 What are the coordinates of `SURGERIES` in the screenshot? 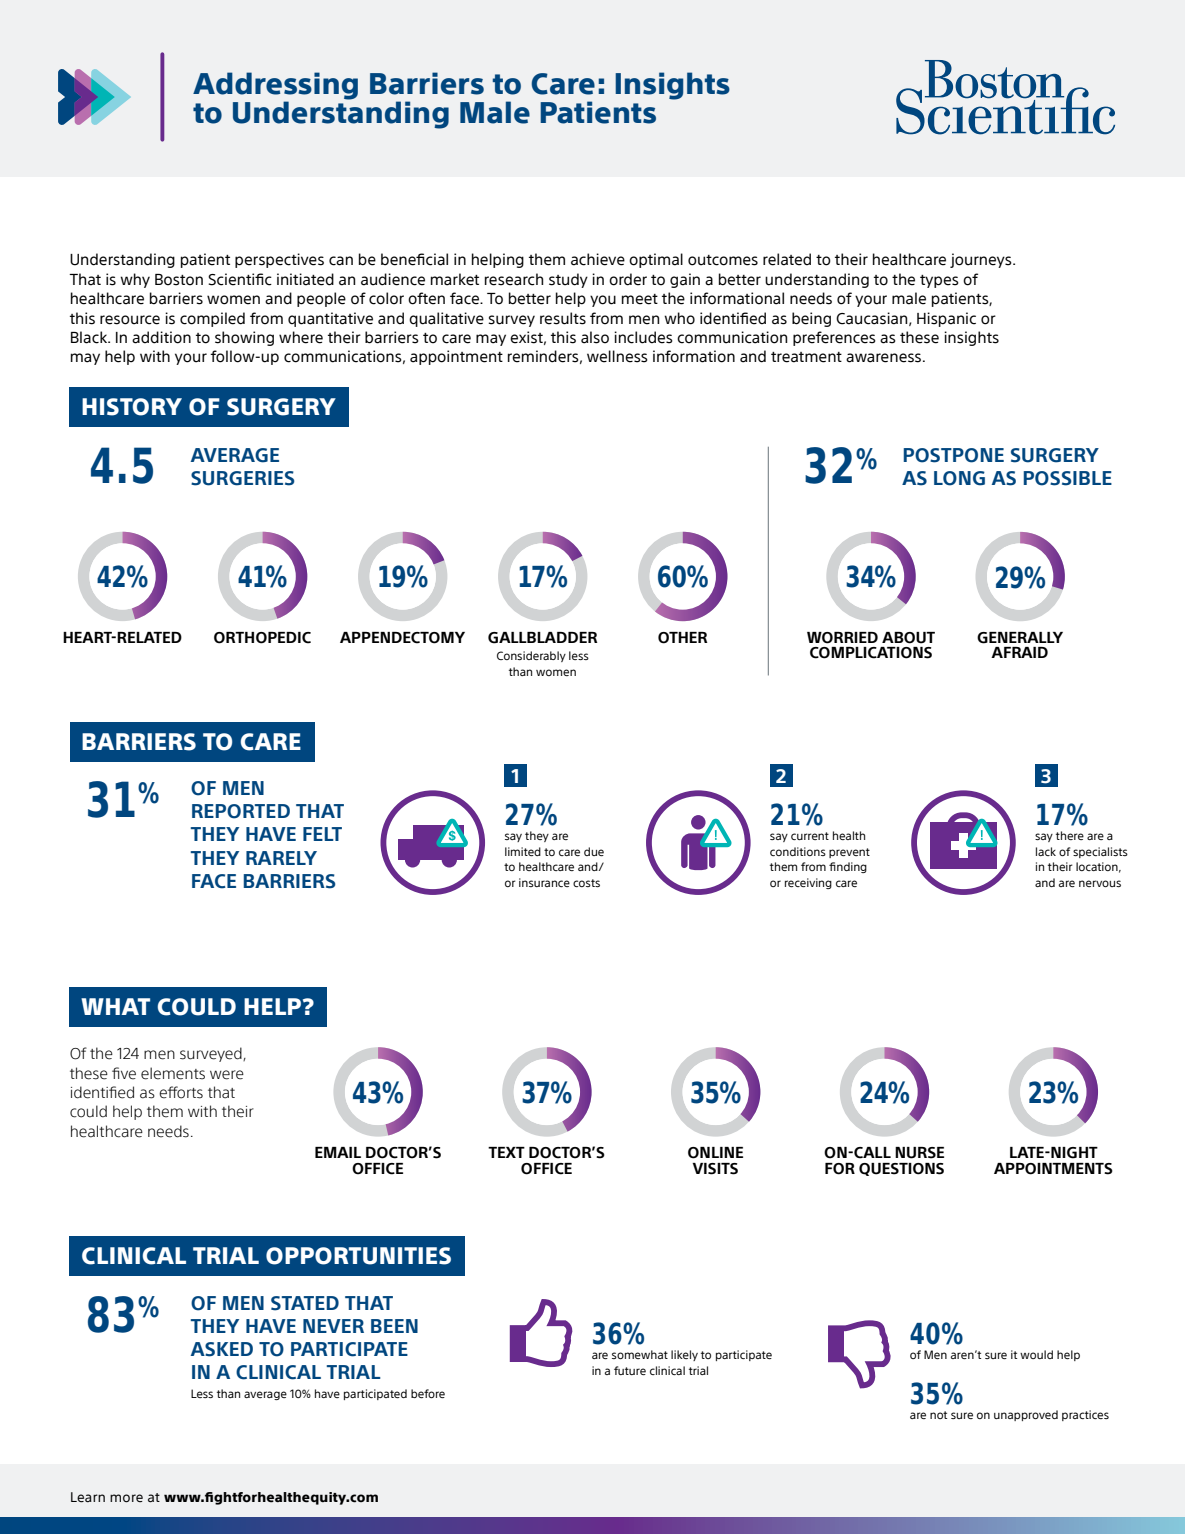 It's located at (243, 478).
